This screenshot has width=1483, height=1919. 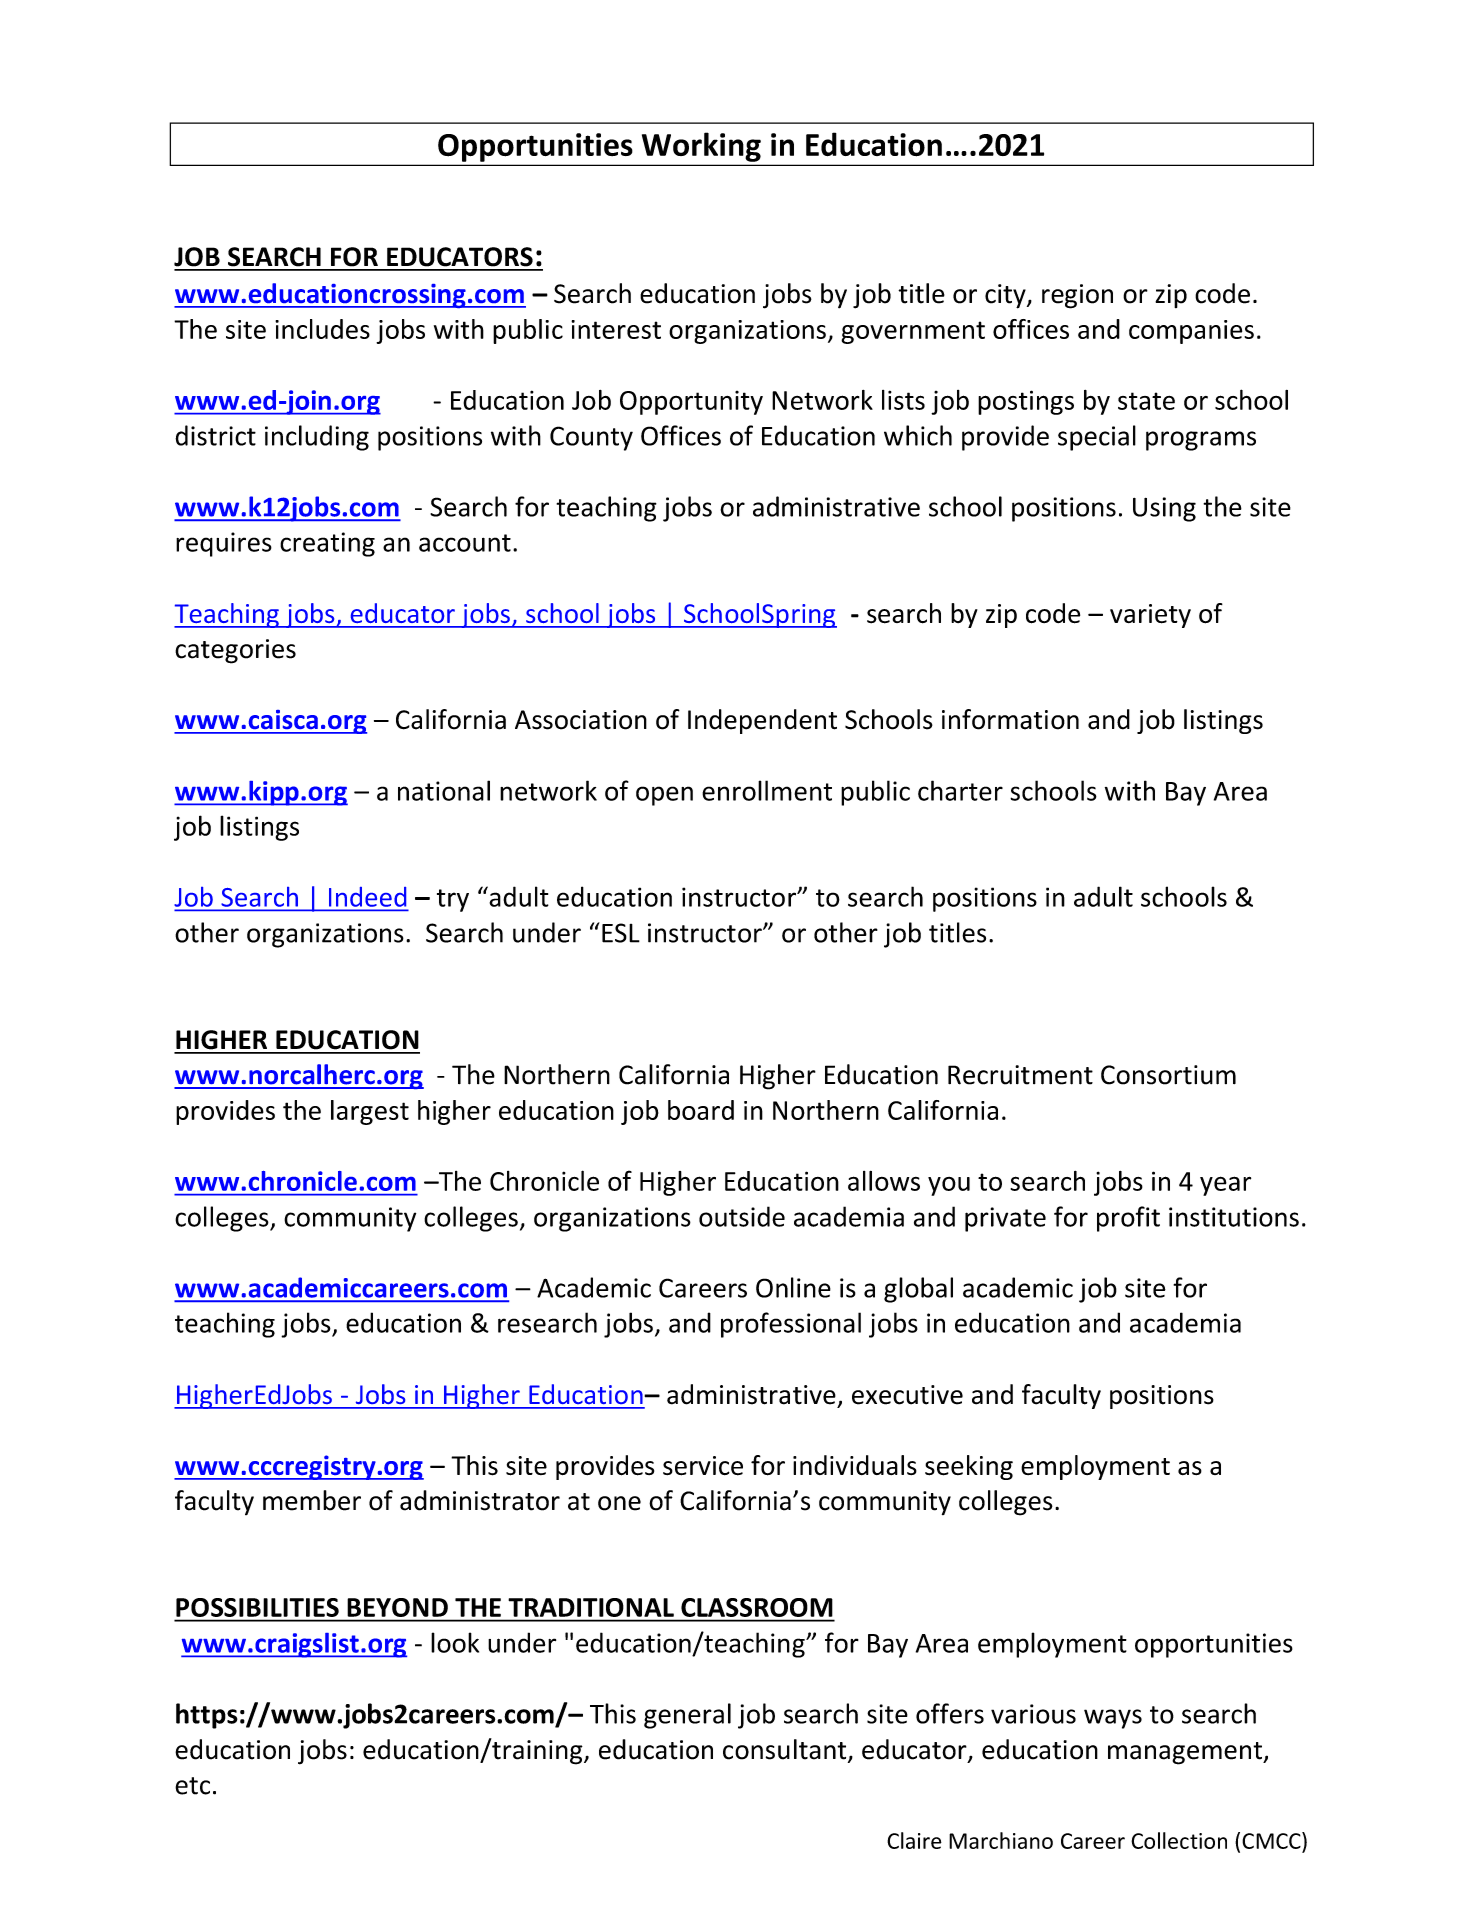 What do you see at coordinates (969, 1467) in the screenshot?
I see `seeking` at bounding box center [969, 1467].
